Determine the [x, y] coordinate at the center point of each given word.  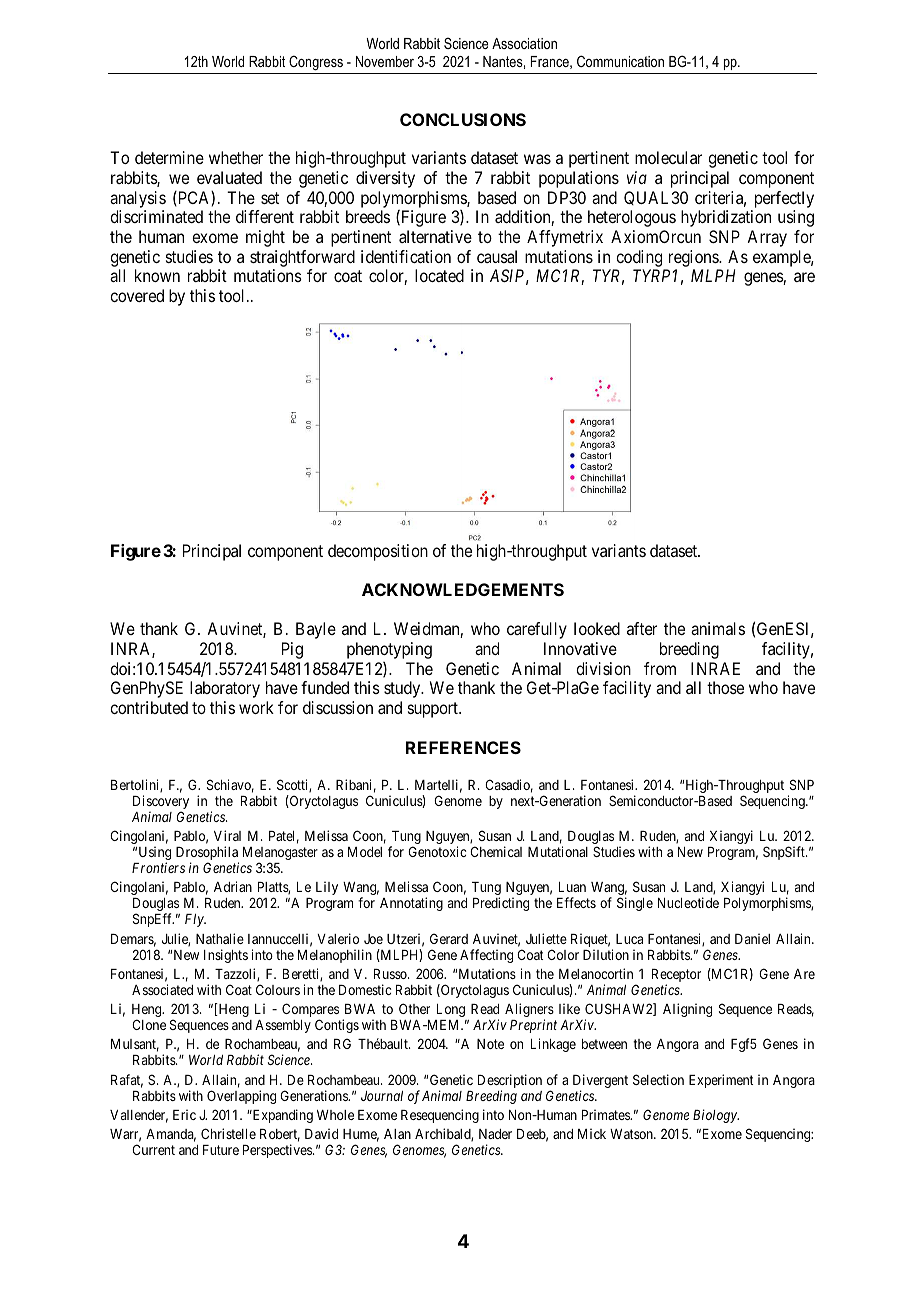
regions [694, 258]
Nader [495, 1134]
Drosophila [207, 854]
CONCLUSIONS [463, 119]
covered [137, 295]
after [642, 628]
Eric [184, 1114]
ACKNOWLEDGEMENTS [463, 589]
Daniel [752, 938]
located [439, 275]
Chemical [496, 851]
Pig [292, 650]
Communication [620, 61]
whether [236, 157]
